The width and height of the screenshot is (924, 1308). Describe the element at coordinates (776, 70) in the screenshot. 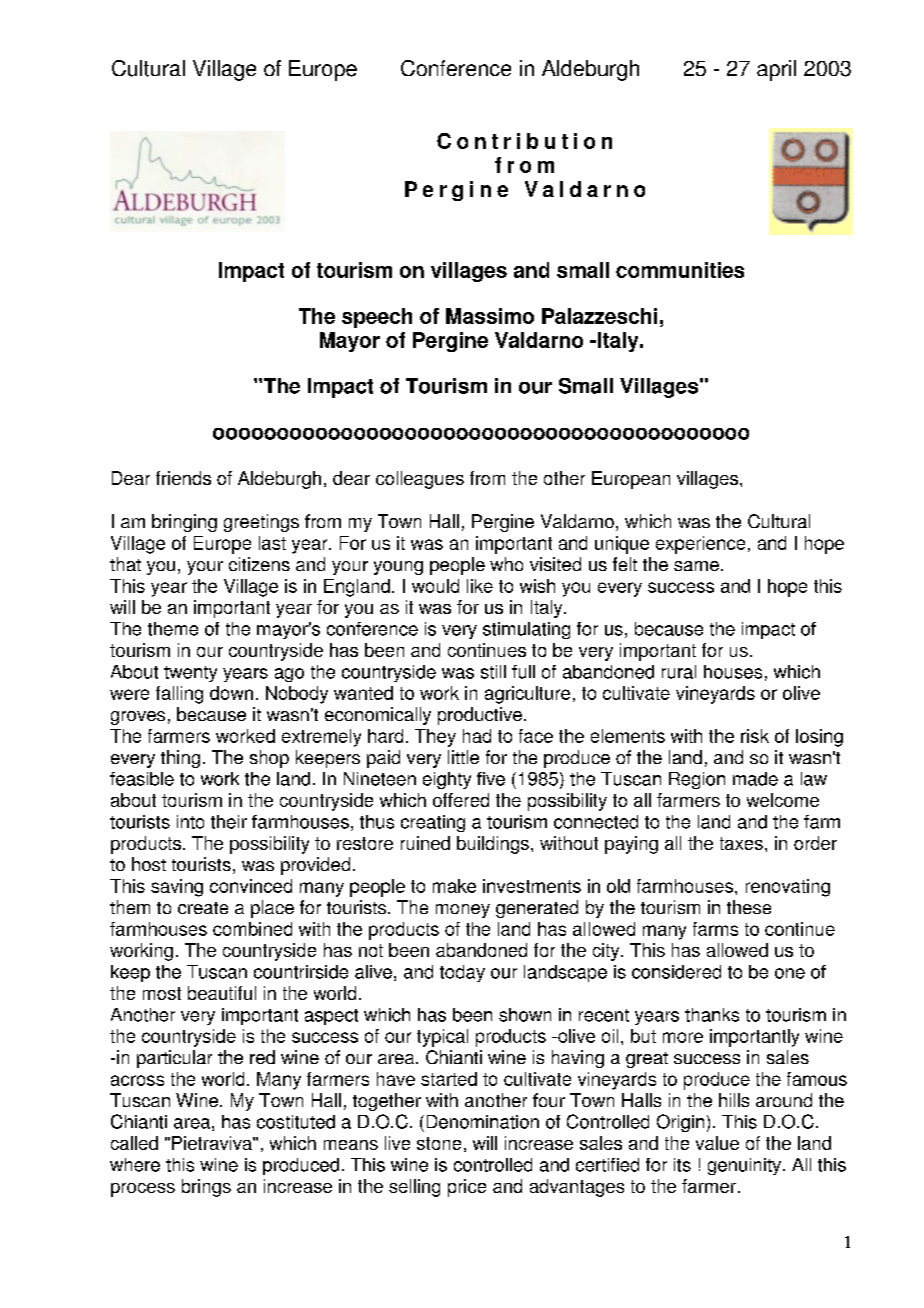

I see `april` at that location.
